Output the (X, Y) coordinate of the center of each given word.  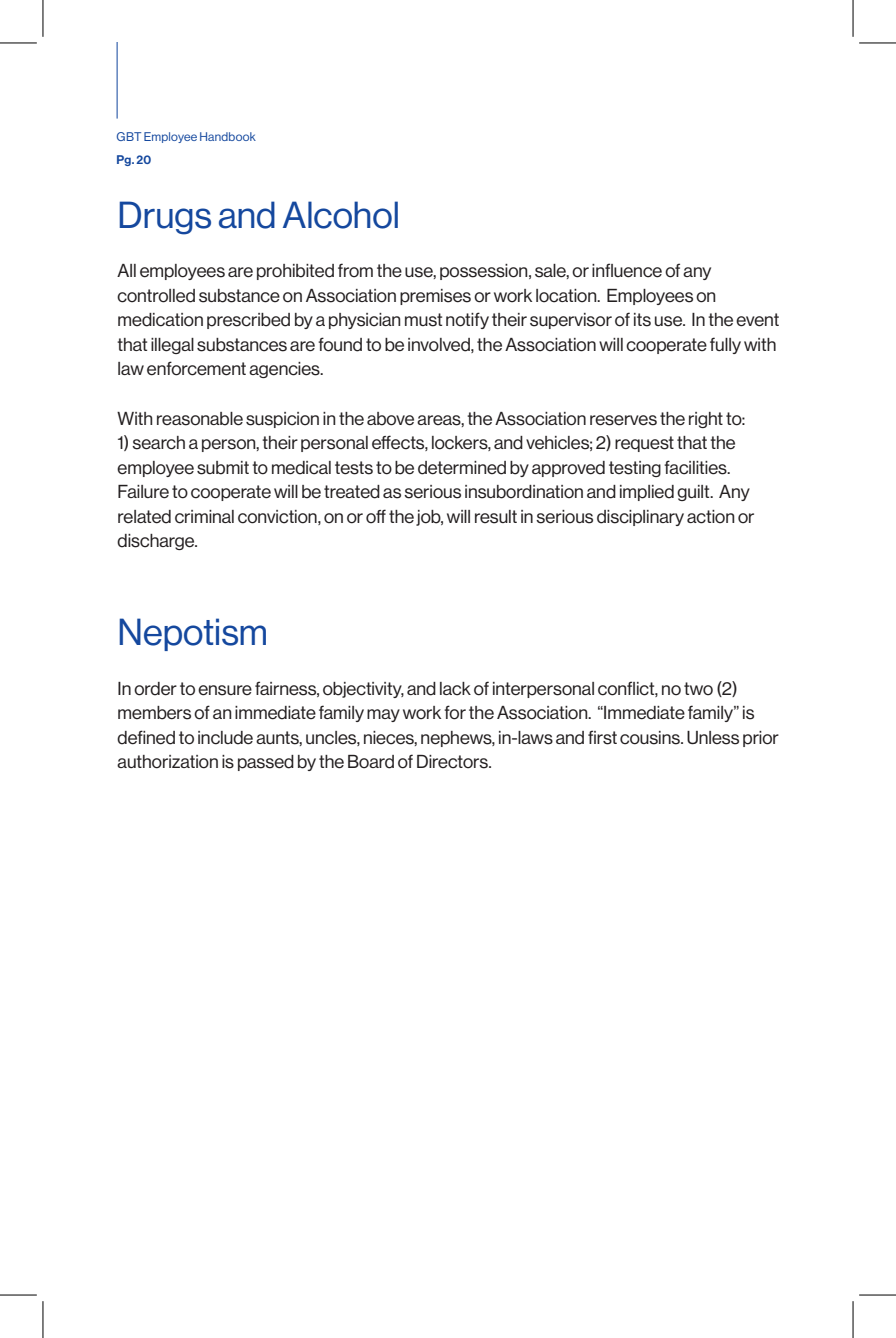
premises (435, 297)
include (225, 738)
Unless (713, 738)
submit (223, 468)
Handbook (228, 136)
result (496, 517)
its (642, 320)
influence (627, 270)
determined (462, 468)
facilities (696, 467)
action (711, 517)
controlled (156, 296)
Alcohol (340, 215)
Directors (453, 762)
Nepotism (192, 634)
